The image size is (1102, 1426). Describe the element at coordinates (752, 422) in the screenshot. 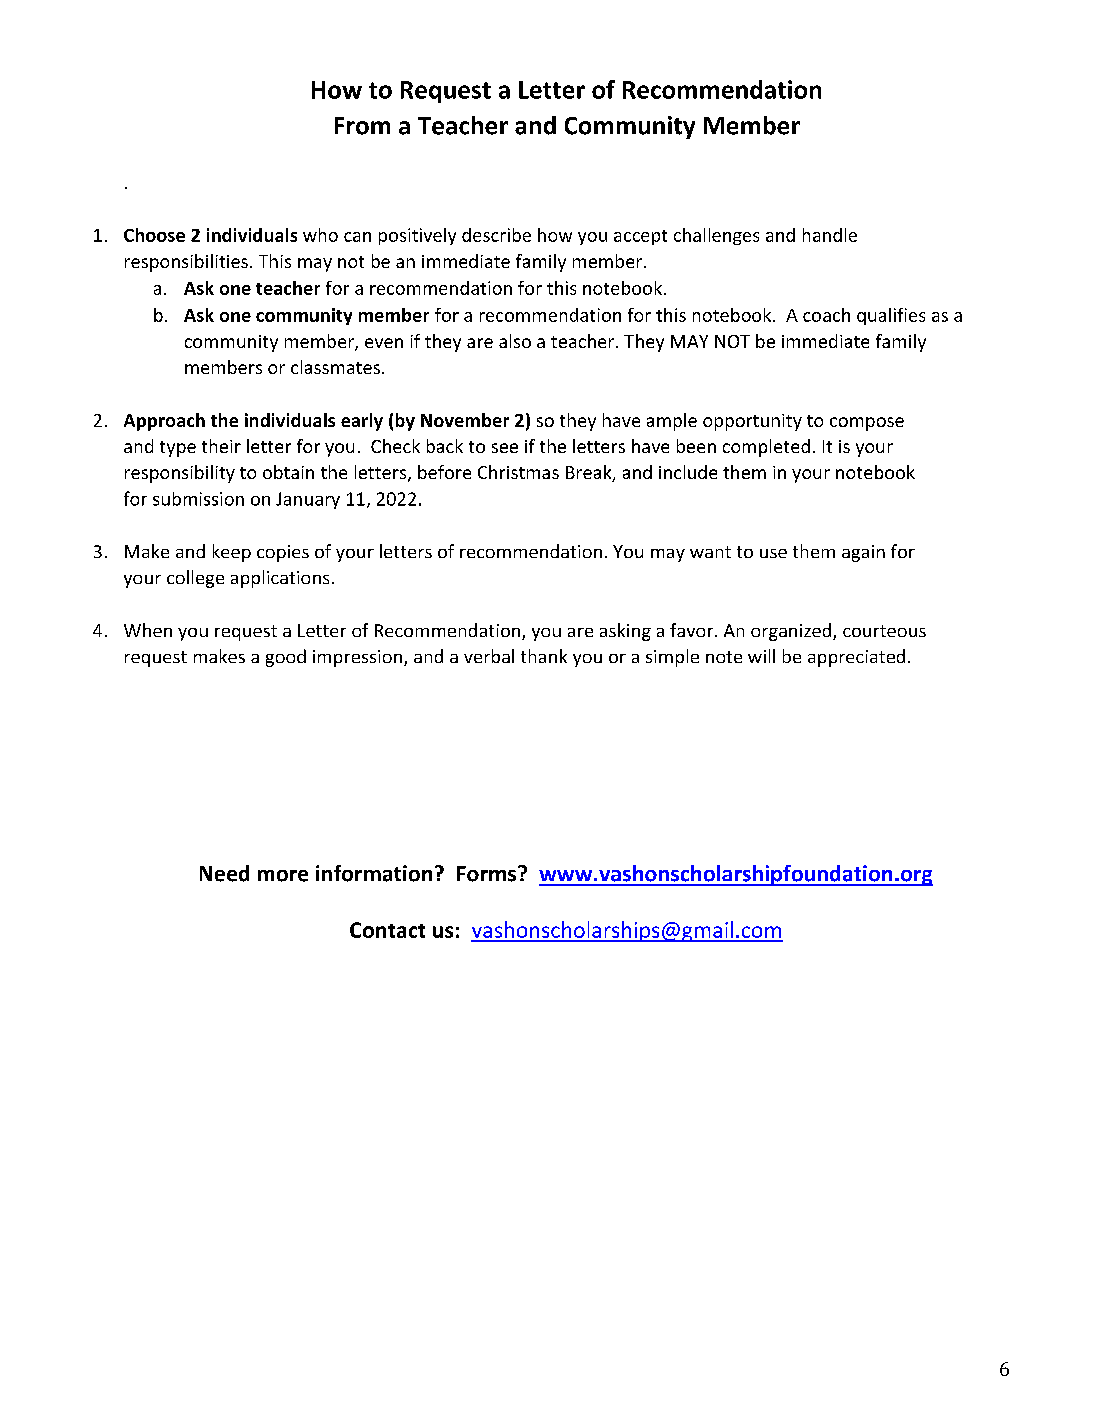

I see `opportunity` at that location.
